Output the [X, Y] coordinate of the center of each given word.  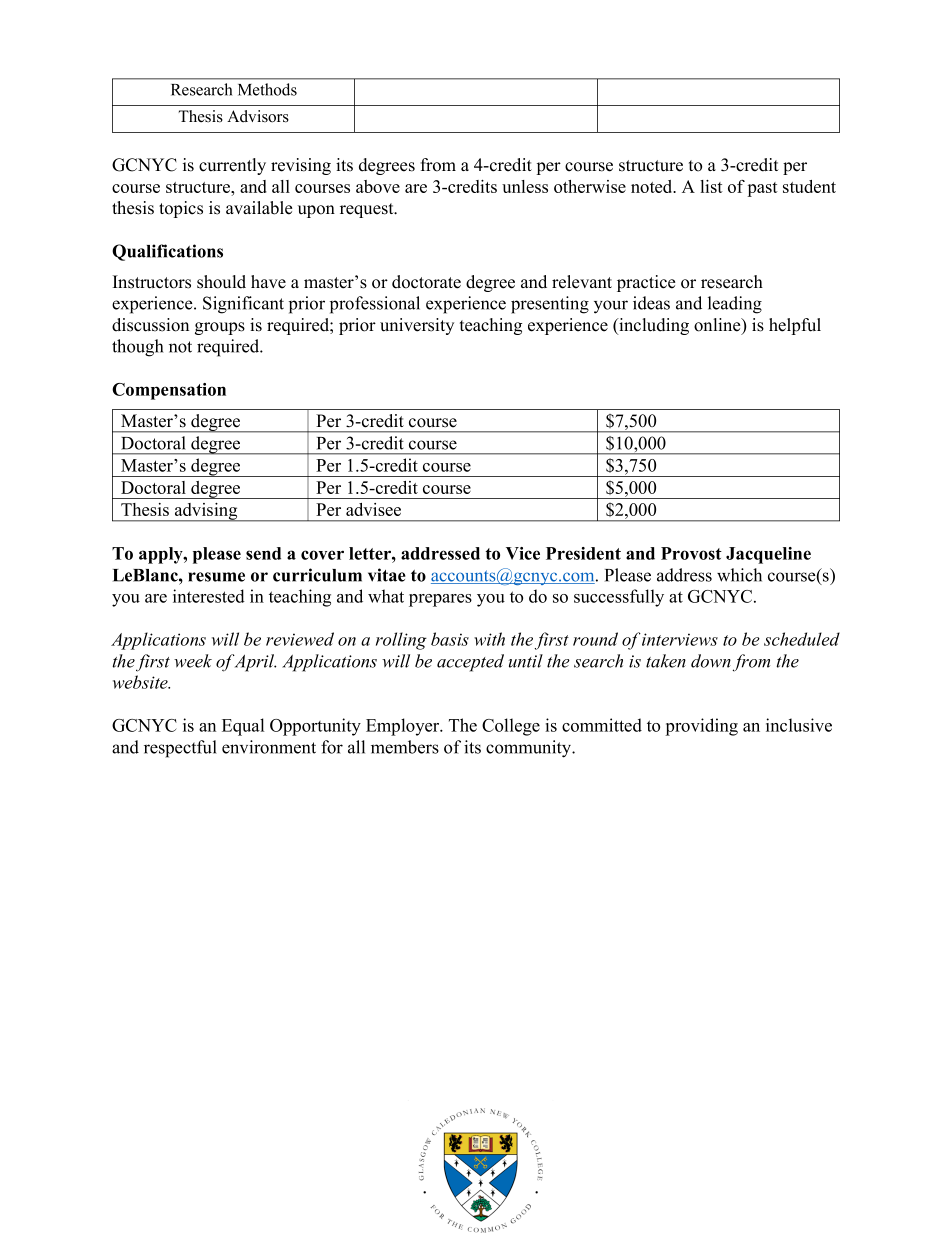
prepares [440, 600]
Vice [523, 553]
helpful [795, 326]
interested [209, 596]
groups [220, 328]
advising [206, 512]
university [417, 326]
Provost [691, 553]
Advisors [258, 116]
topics [181, 209]
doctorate [426, 282]
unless [525, 186]
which [739, 575]
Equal [243, 727]
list [711, 186]
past [762, 189]
